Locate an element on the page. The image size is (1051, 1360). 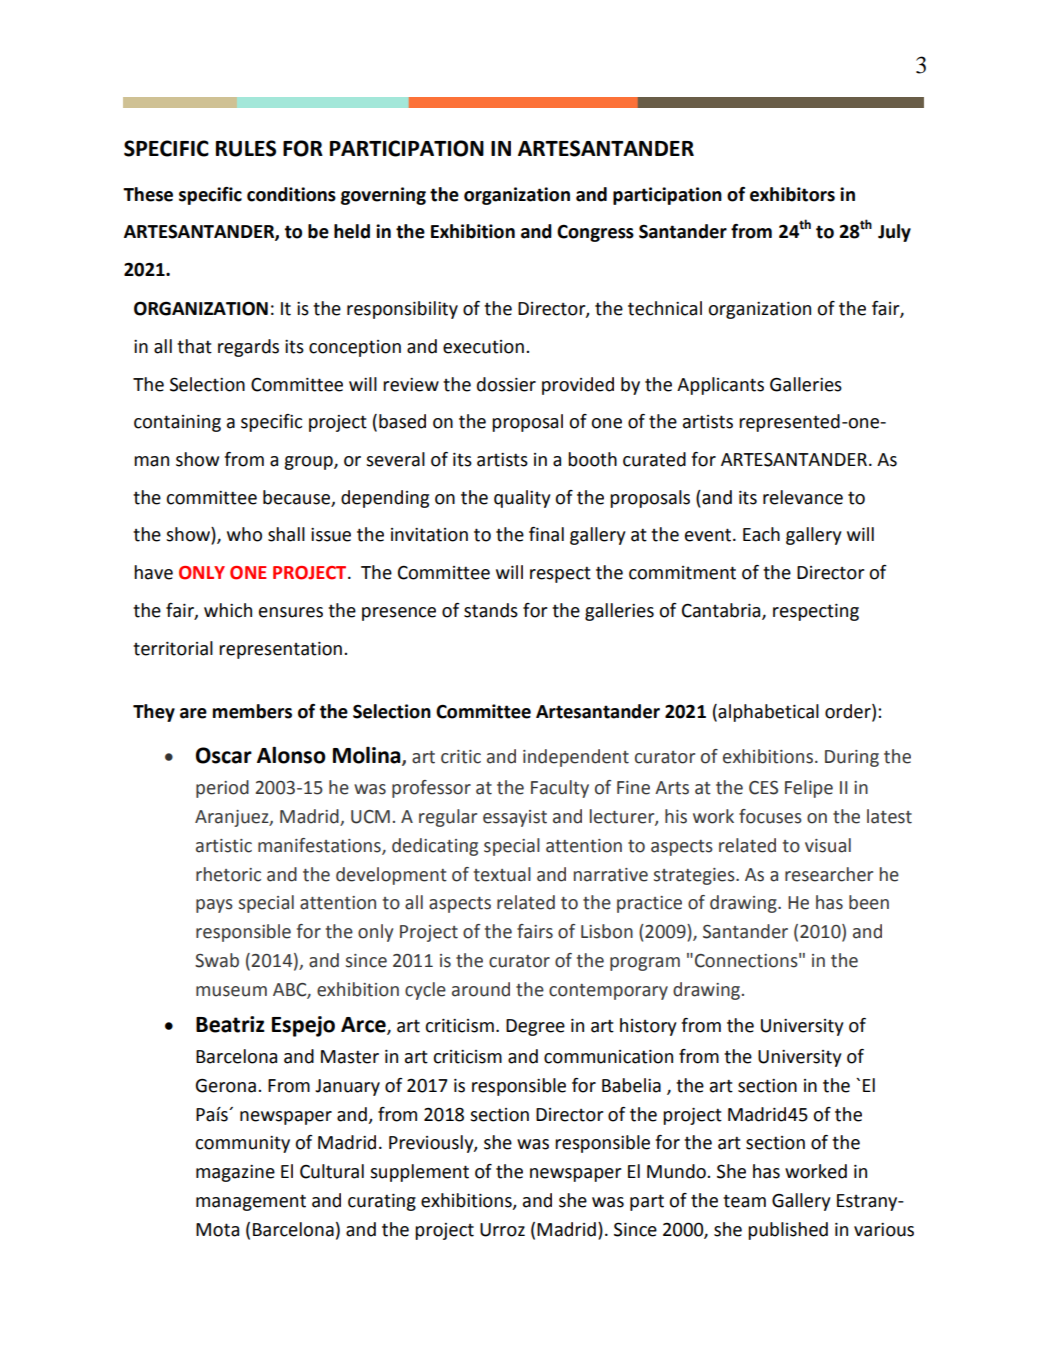
members is located at coordinates (252, 711).
